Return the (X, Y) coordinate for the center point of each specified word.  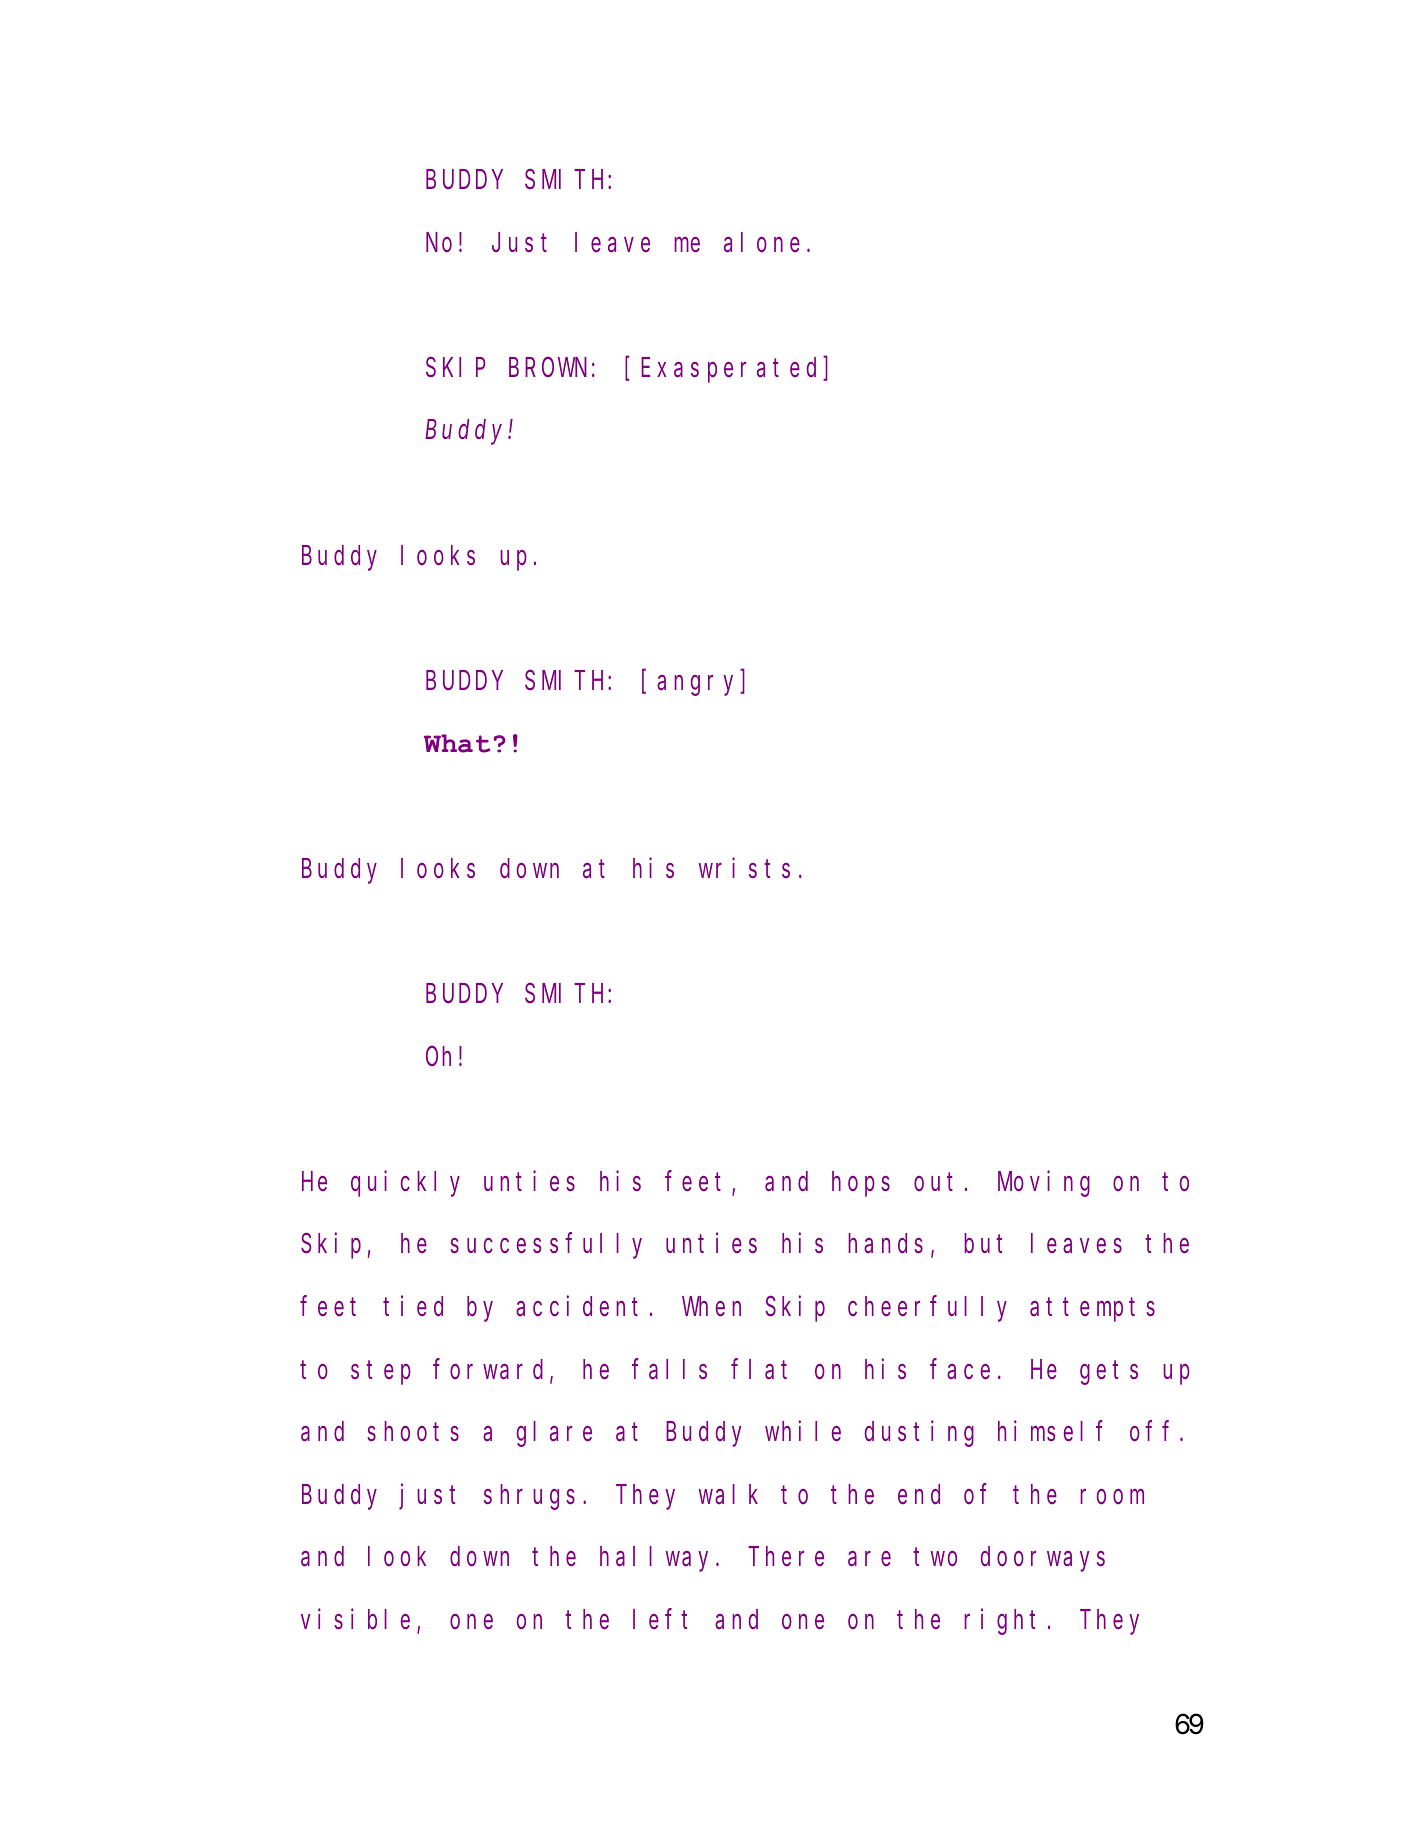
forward (492, 1370)
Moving (1044, 1184)
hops (861, 1184)
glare (554, 1434)
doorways (1043, 1559)
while (803, 1431)
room (1112, 1497)
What (457, 743)
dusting (919, 1434)
